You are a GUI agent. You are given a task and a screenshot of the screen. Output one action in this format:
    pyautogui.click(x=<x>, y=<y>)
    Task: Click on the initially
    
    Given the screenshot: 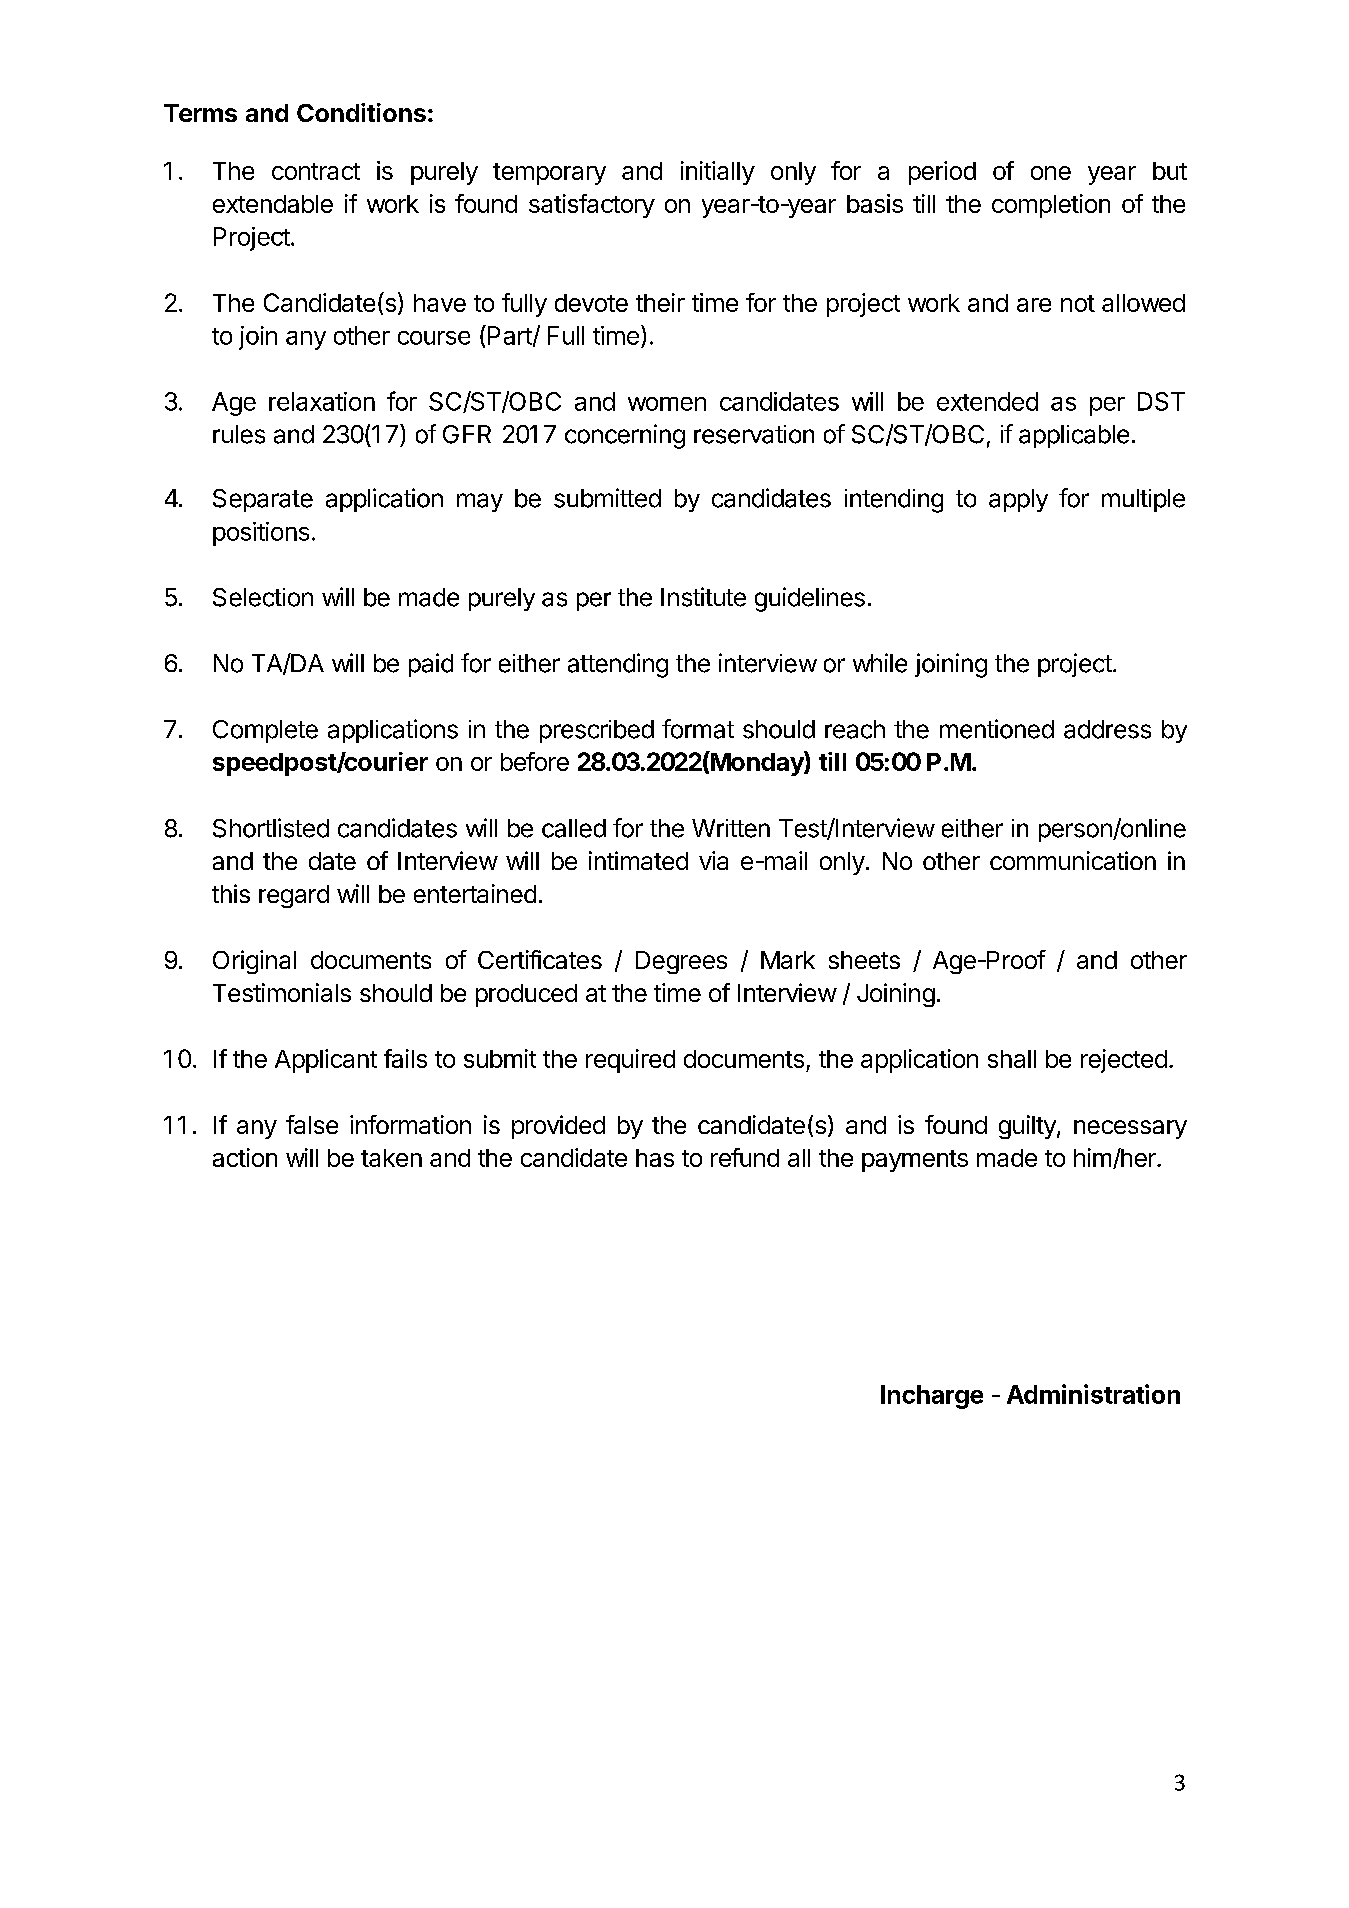 What is the action you would take?
    pyautogui.click(x=718, y=173)
